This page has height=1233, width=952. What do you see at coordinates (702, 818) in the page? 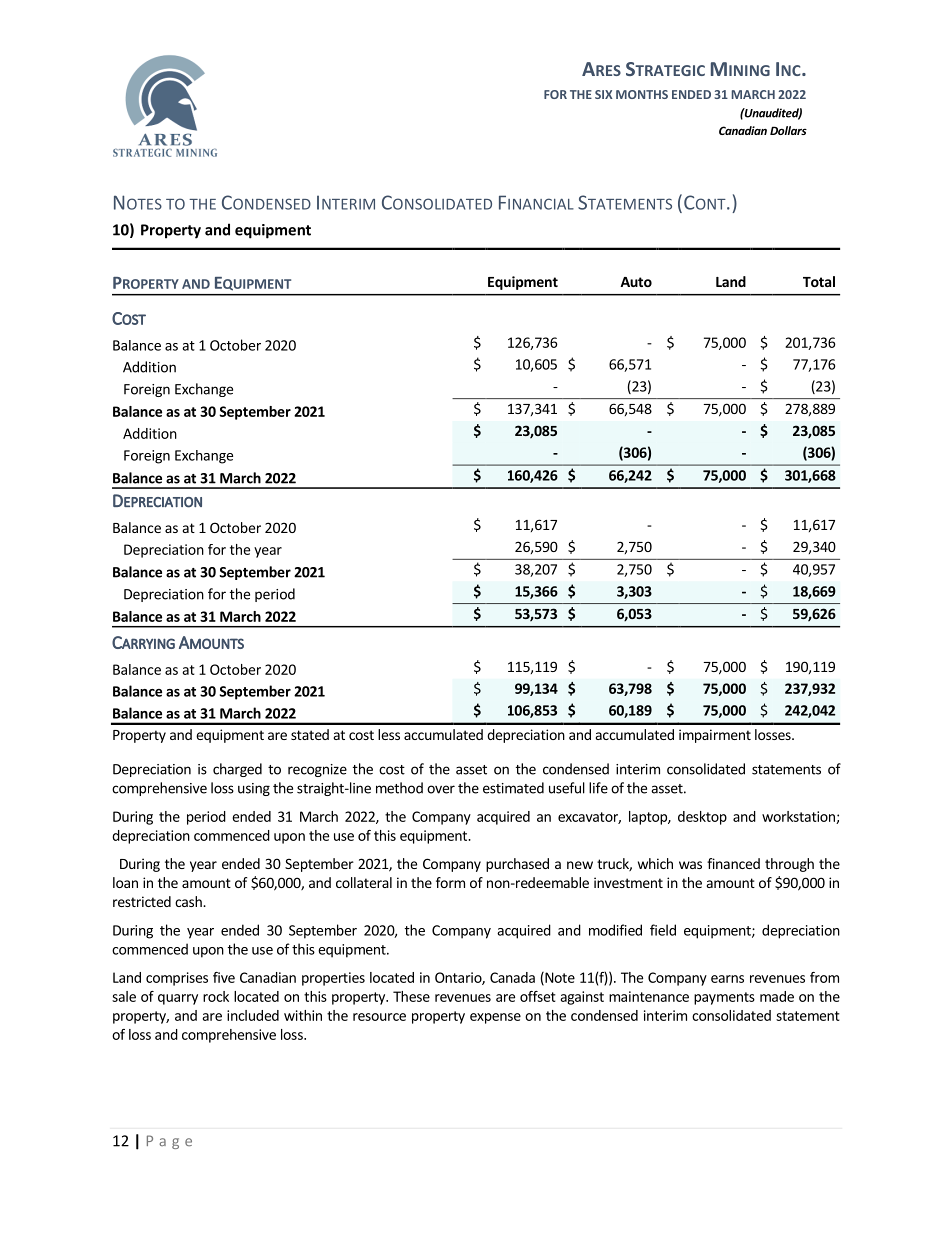
I see `desktop` at bounding box center [702, 818].
